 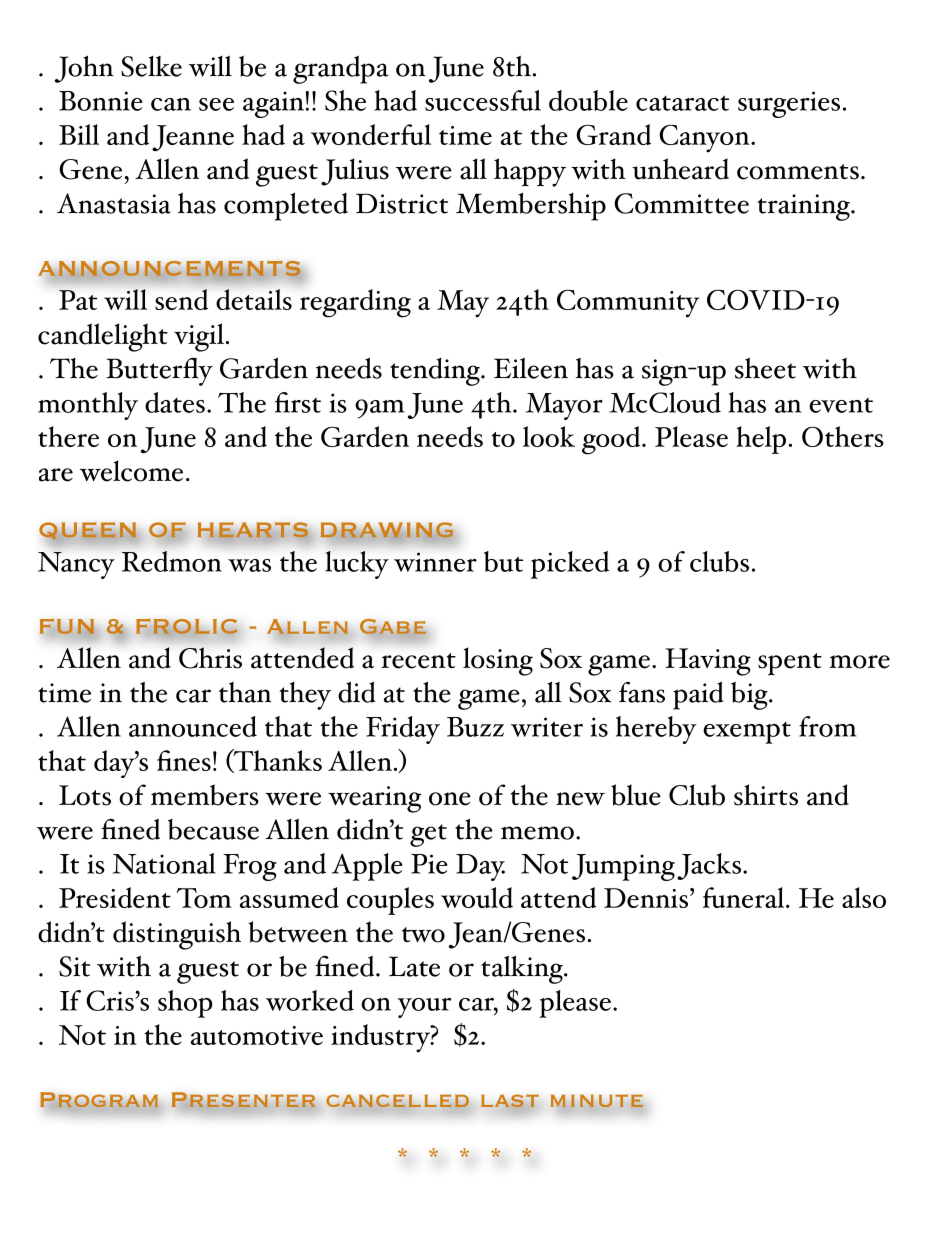 I want to click on successful, so click(x=483, y=100).
